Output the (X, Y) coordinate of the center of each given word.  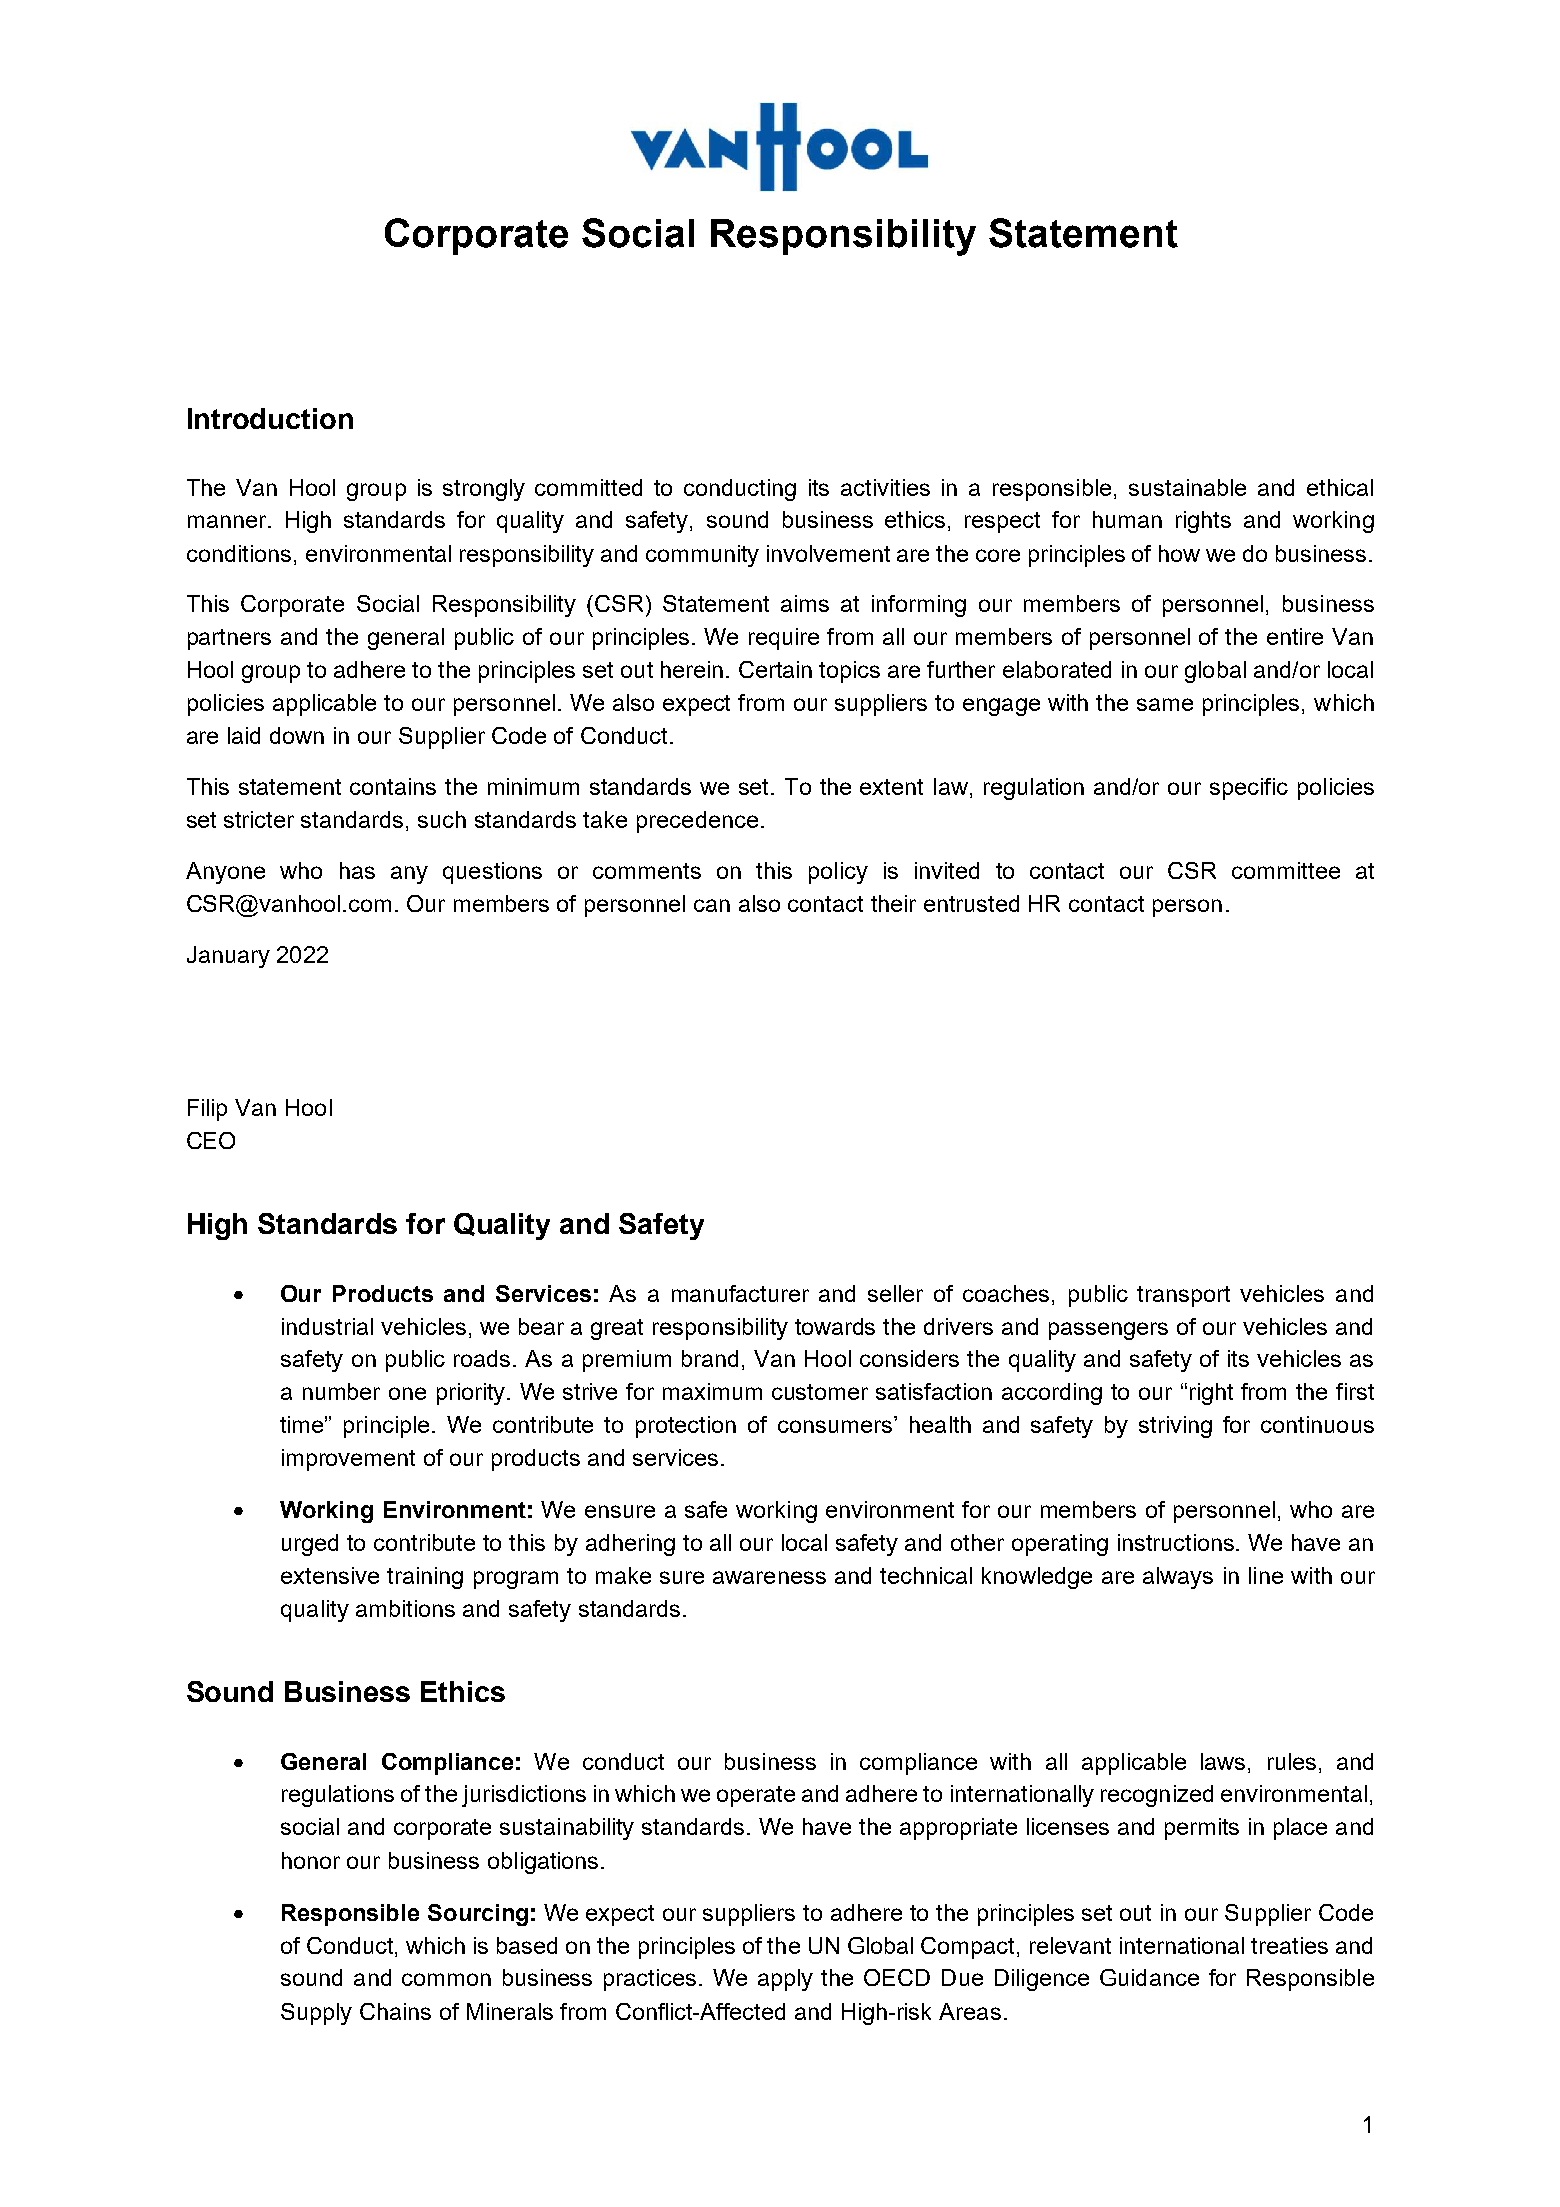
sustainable (1187, 487)
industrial (327, 1326)
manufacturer (740, 1293)
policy (838, 873)
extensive (330, 1575)
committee (1286, 870)
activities (885, 487)
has (357, 870)
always (1178, 1578)
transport (1183, 1296)
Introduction (270, 418)
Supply (316, 2014)
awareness (769, 1577)
